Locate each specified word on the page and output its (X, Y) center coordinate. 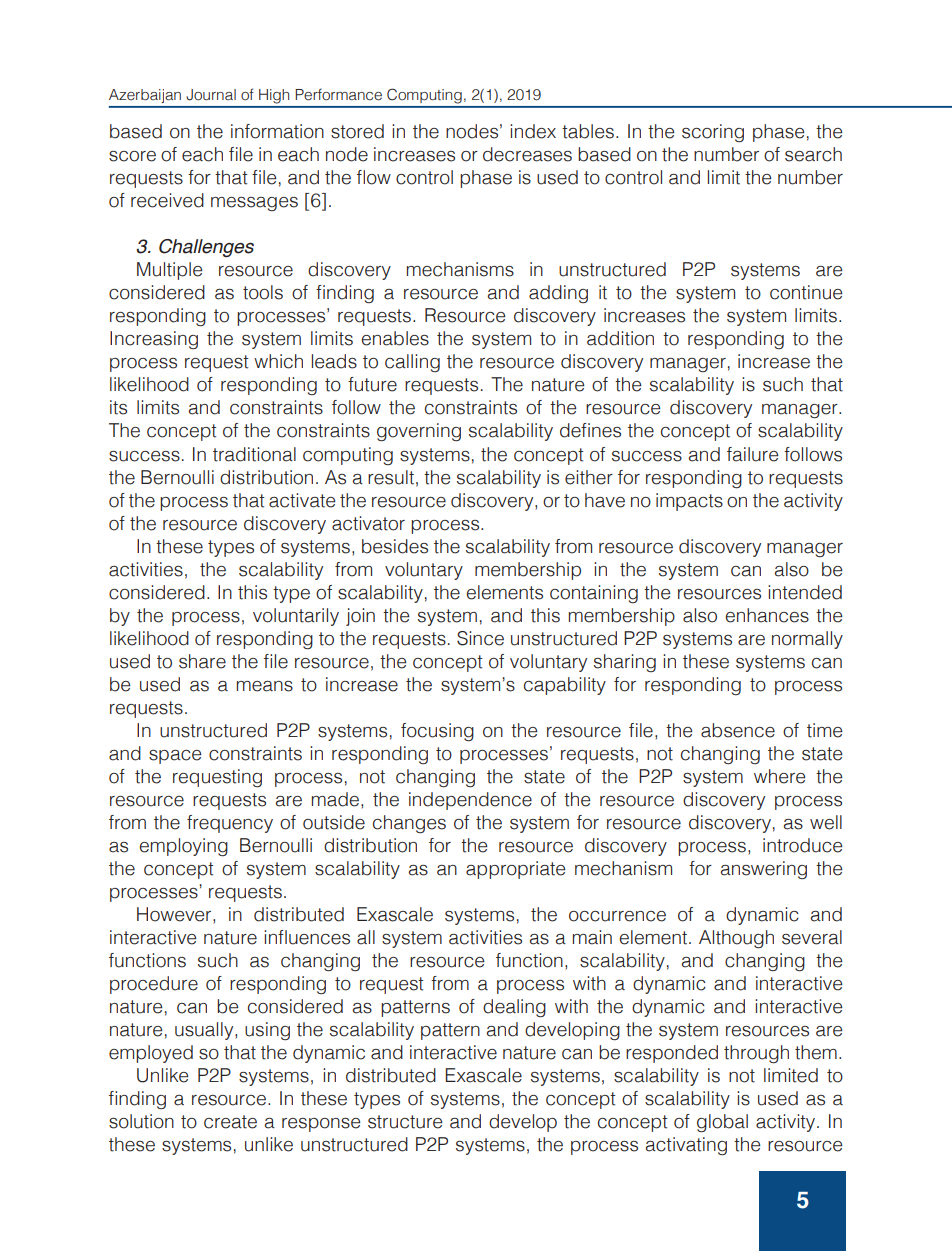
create (230, 1122)
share (202, 661)
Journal (211, 95)
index (533, 131)
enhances (767, 615)
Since (480, 638)
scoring (713, 133)
